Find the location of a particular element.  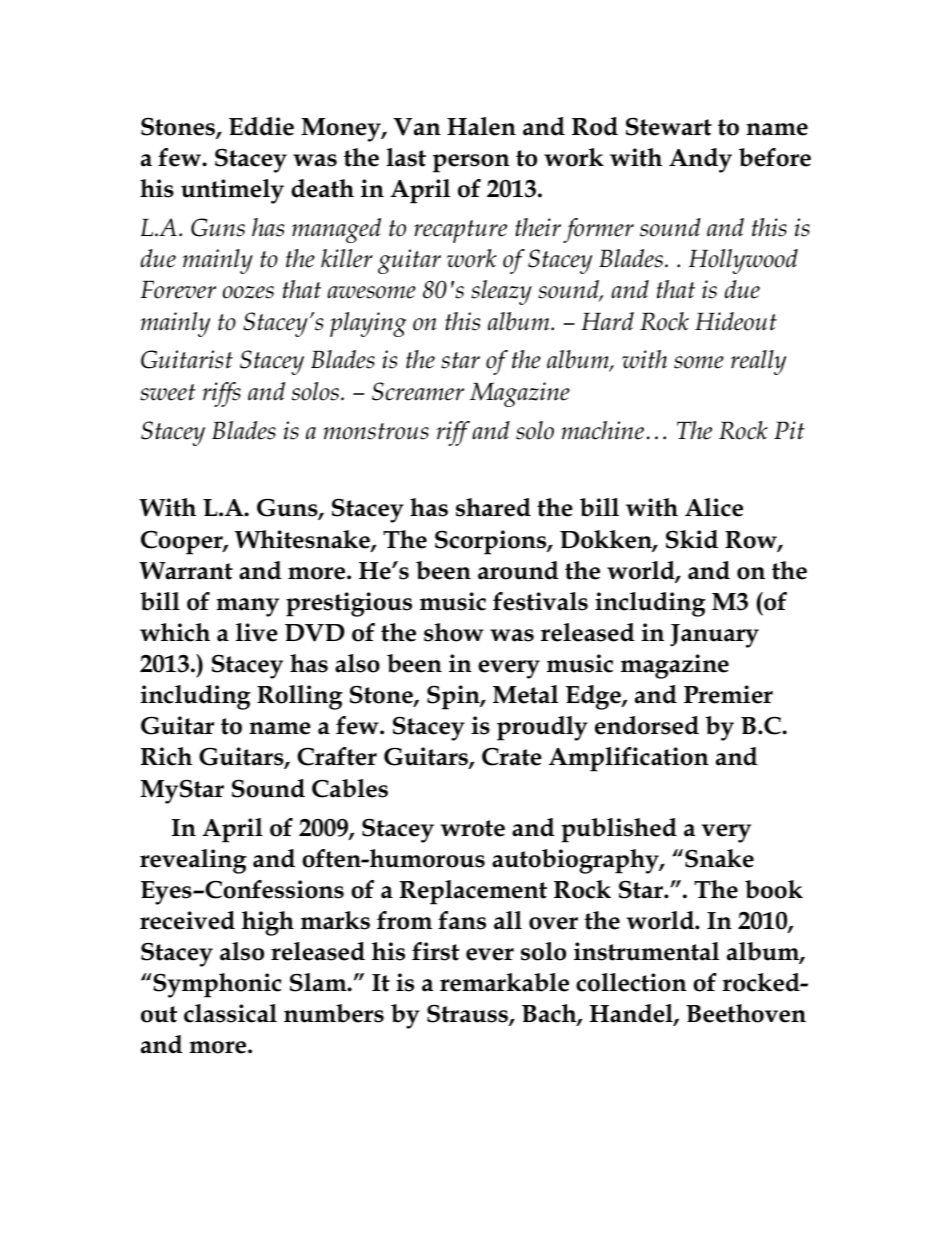

Screamer is located at coordinates (418, 391).
